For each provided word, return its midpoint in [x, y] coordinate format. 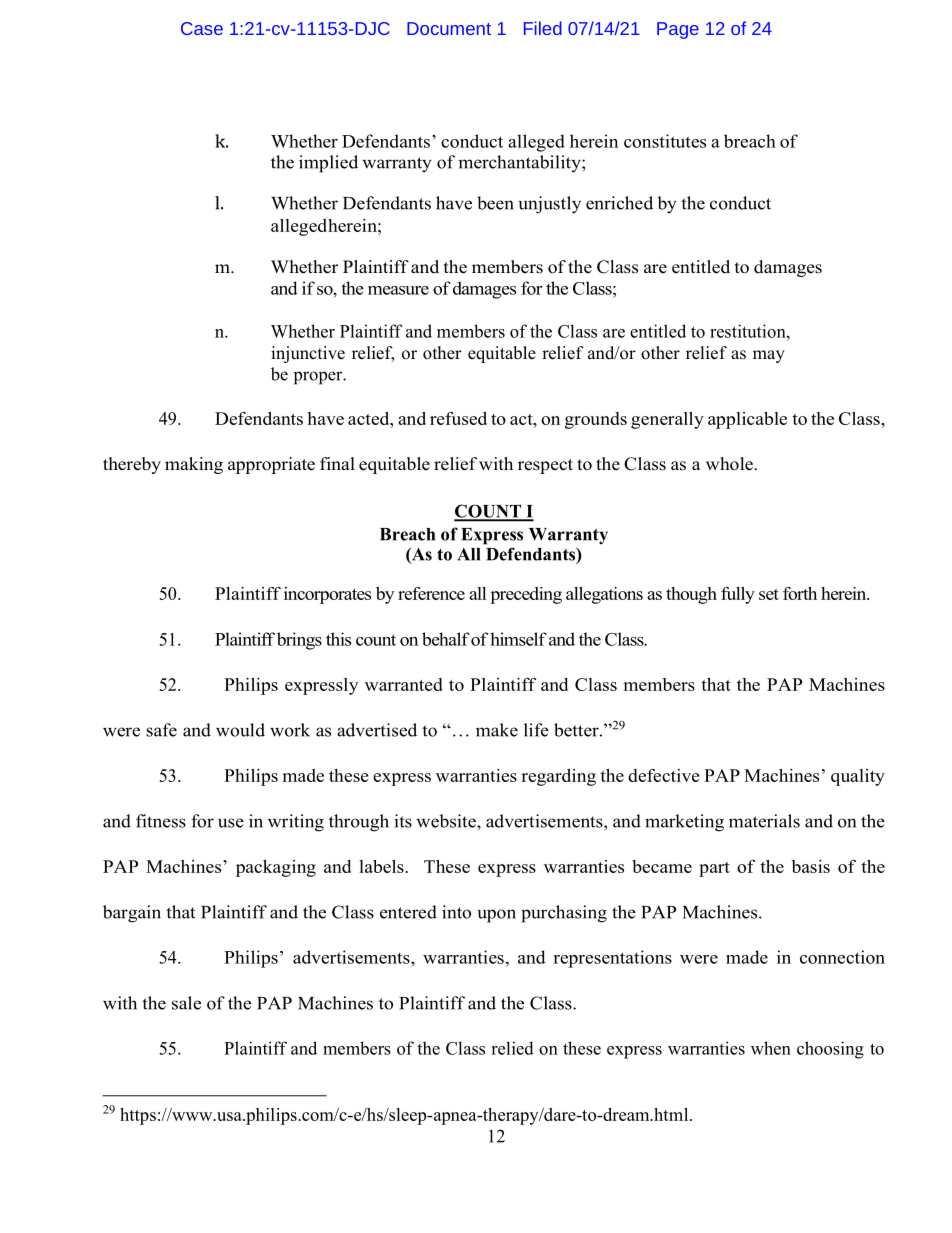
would [240, 730]
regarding [558, 777]
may [769, 356]
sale [186, 1003]
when [771, 1048]
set [769, 594]
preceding [526, 595]
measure [398, 290]
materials [764, 821]
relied [512, 1048]
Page [678, 30]
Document [449, 28]
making [194, 465]
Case [202, 28]
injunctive [308, 354]
